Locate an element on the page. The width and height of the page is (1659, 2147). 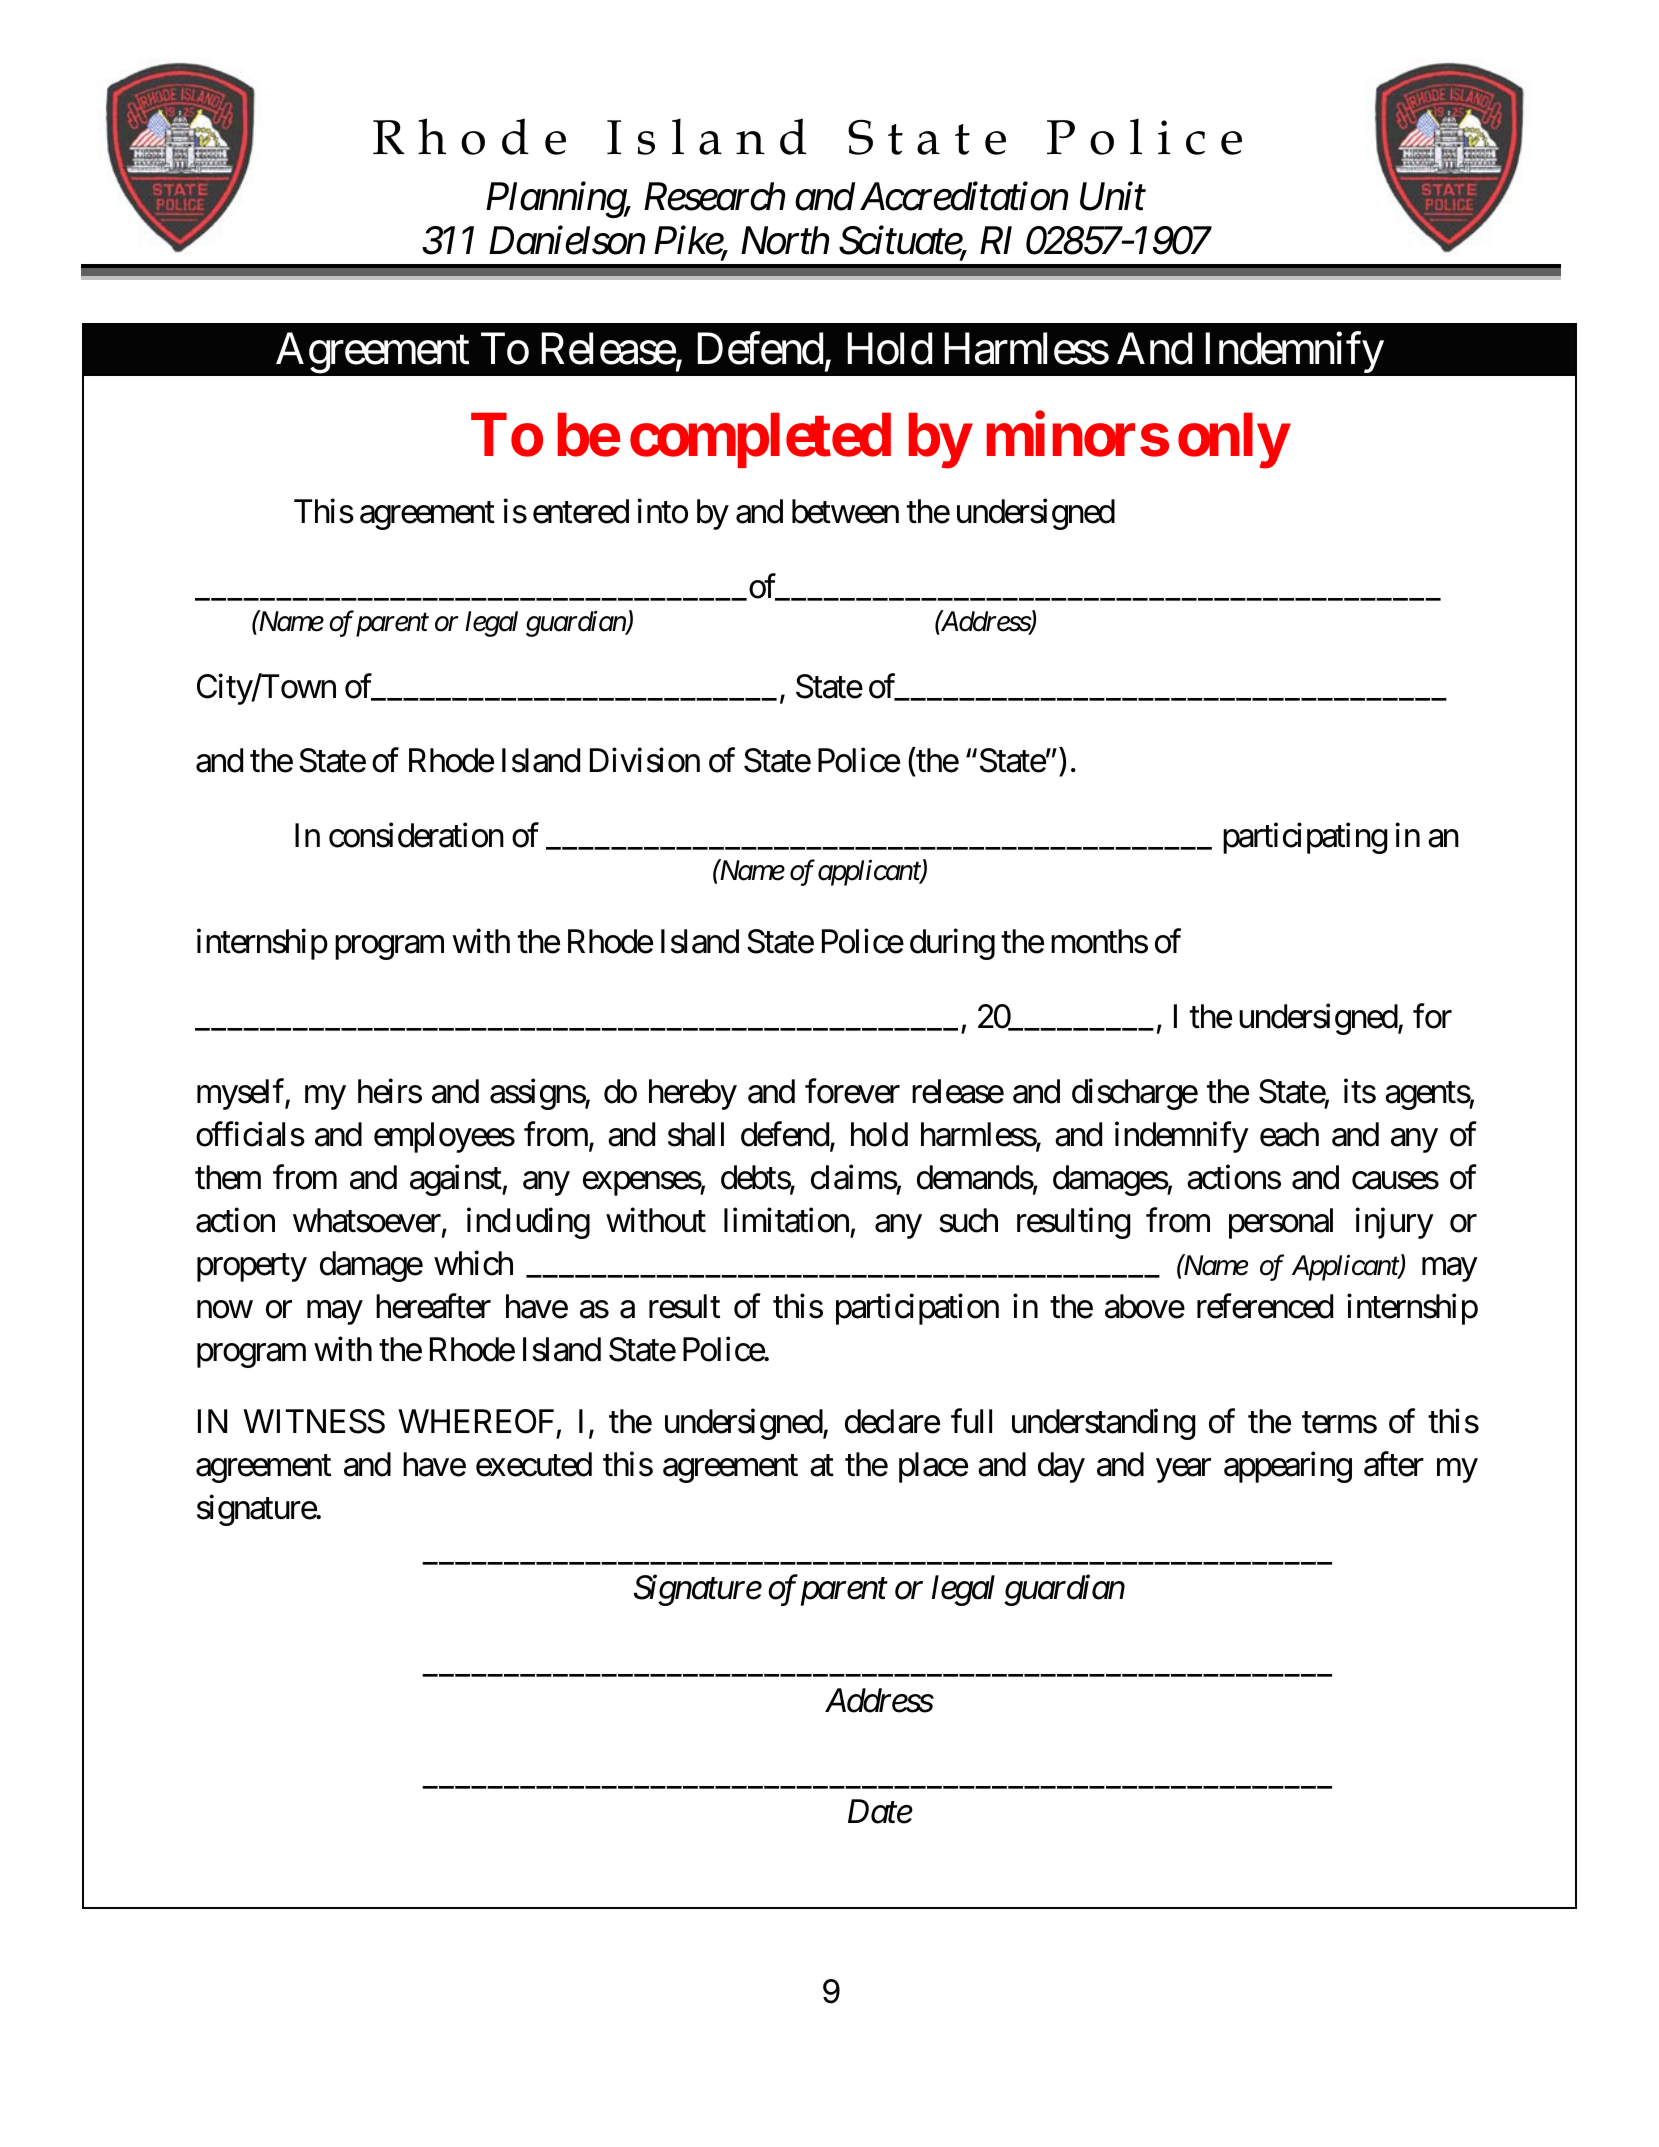
WHEREOF is located at coordinates (476, 1421).
